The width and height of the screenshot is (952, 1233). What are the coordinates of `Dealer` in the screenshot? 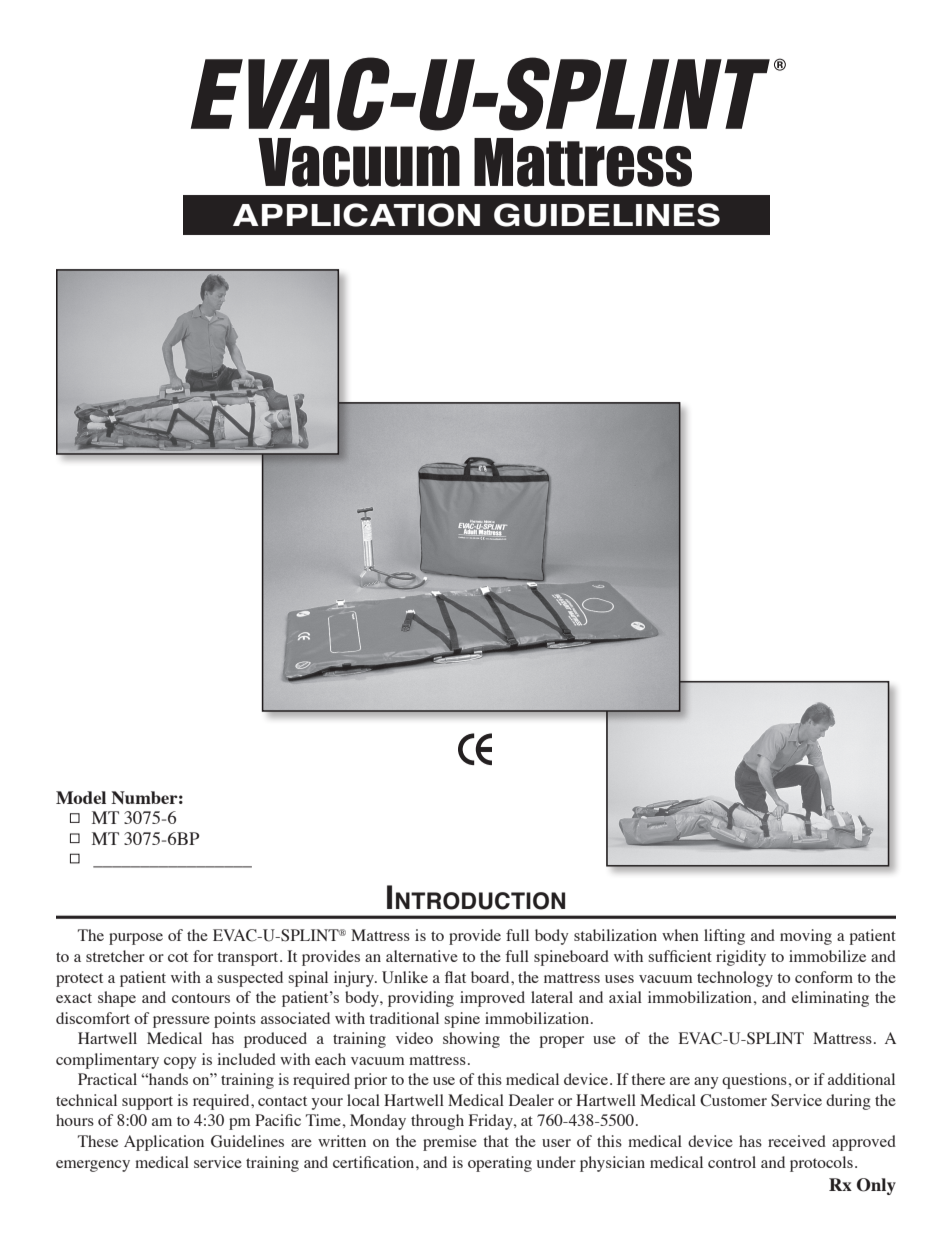 It's located at (531, 1100).
